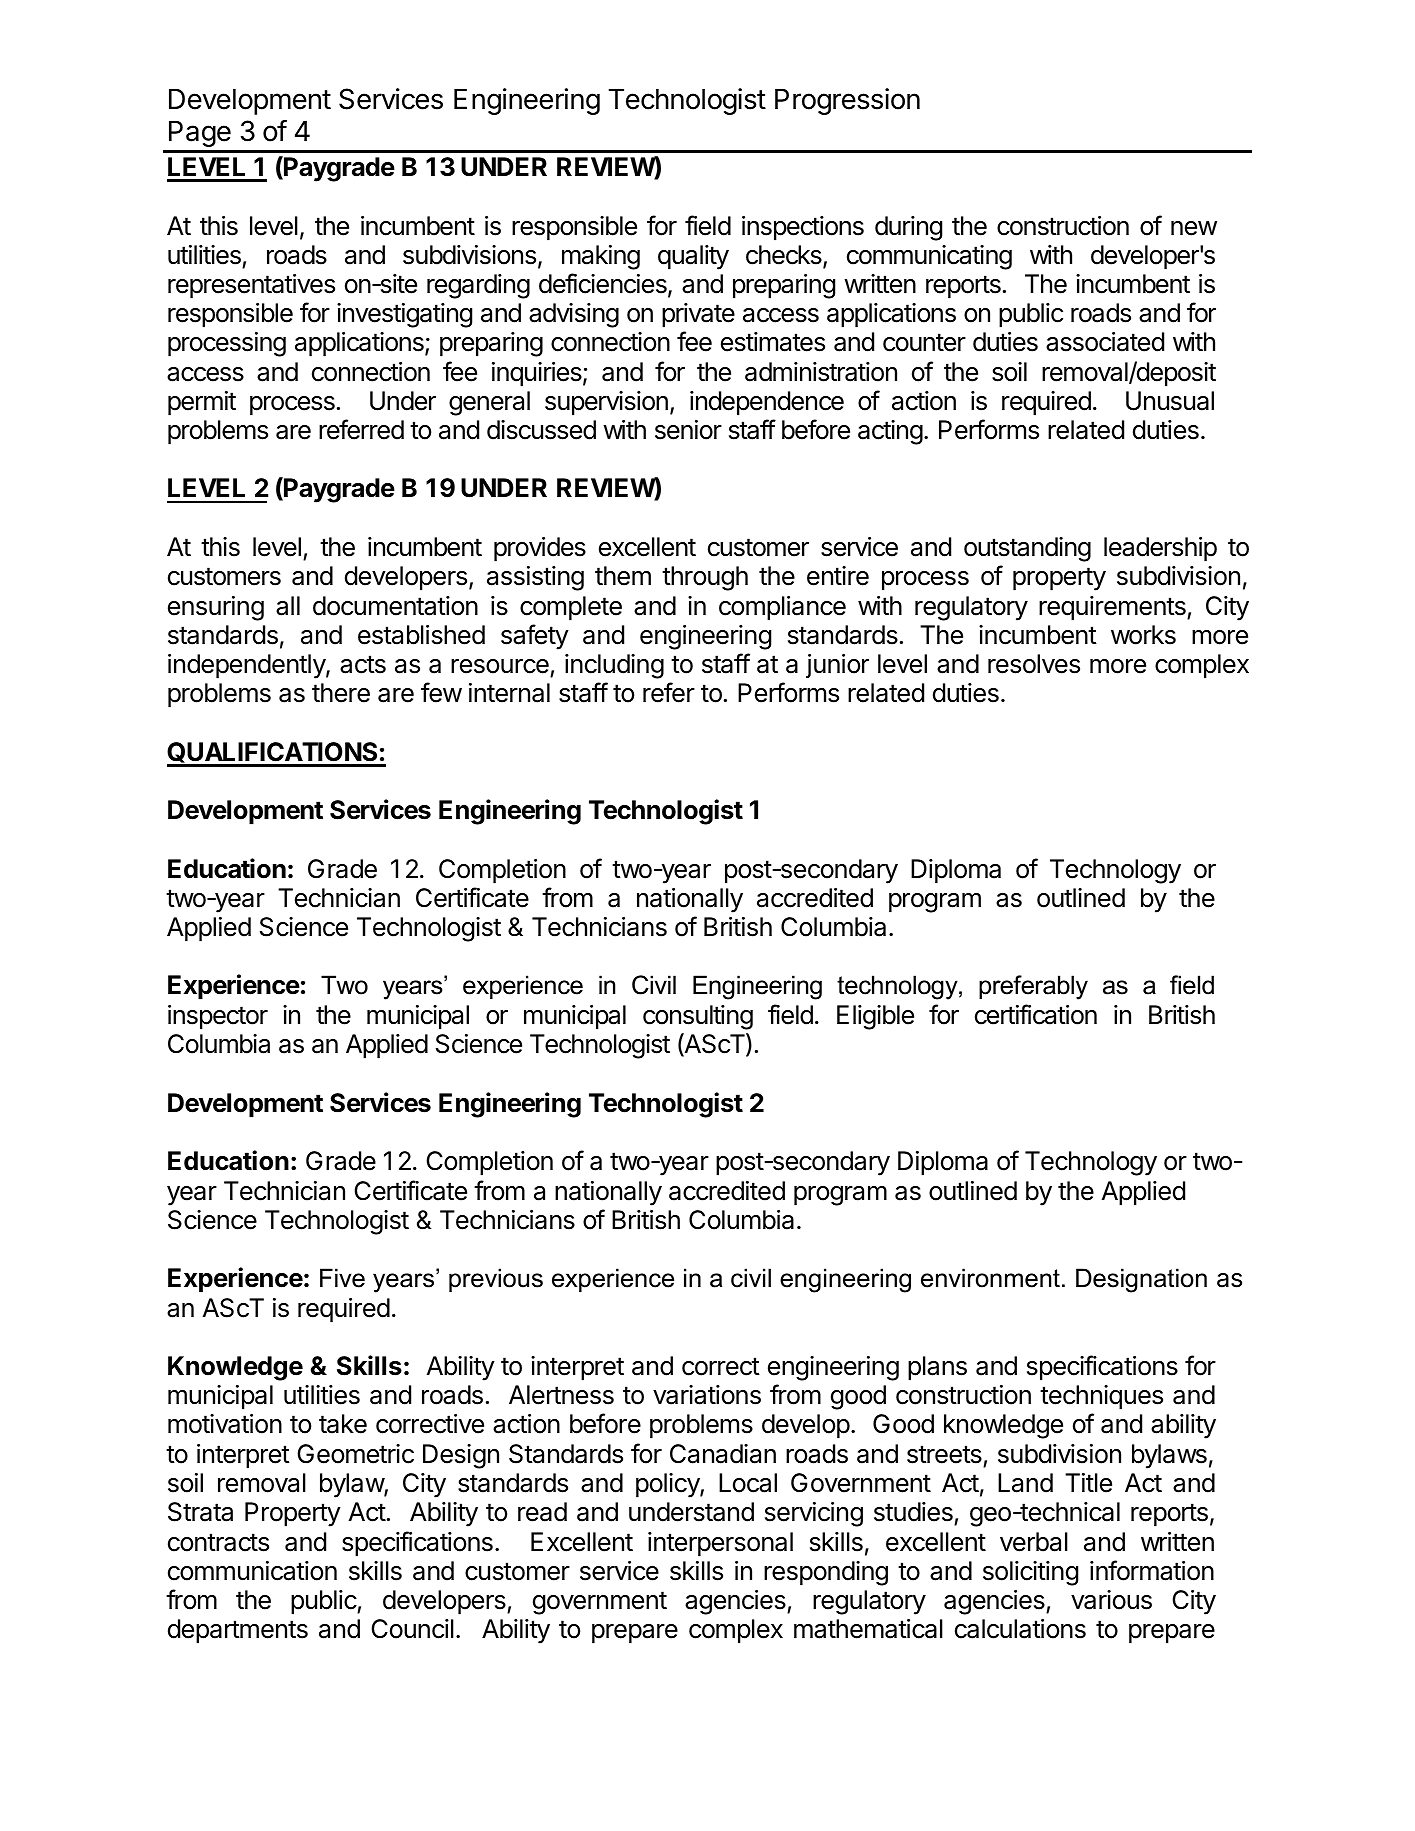  What do you see at coordinates (720, 1544) in the page?
I see `interpersonal` at bounding box center [720, 1544].
